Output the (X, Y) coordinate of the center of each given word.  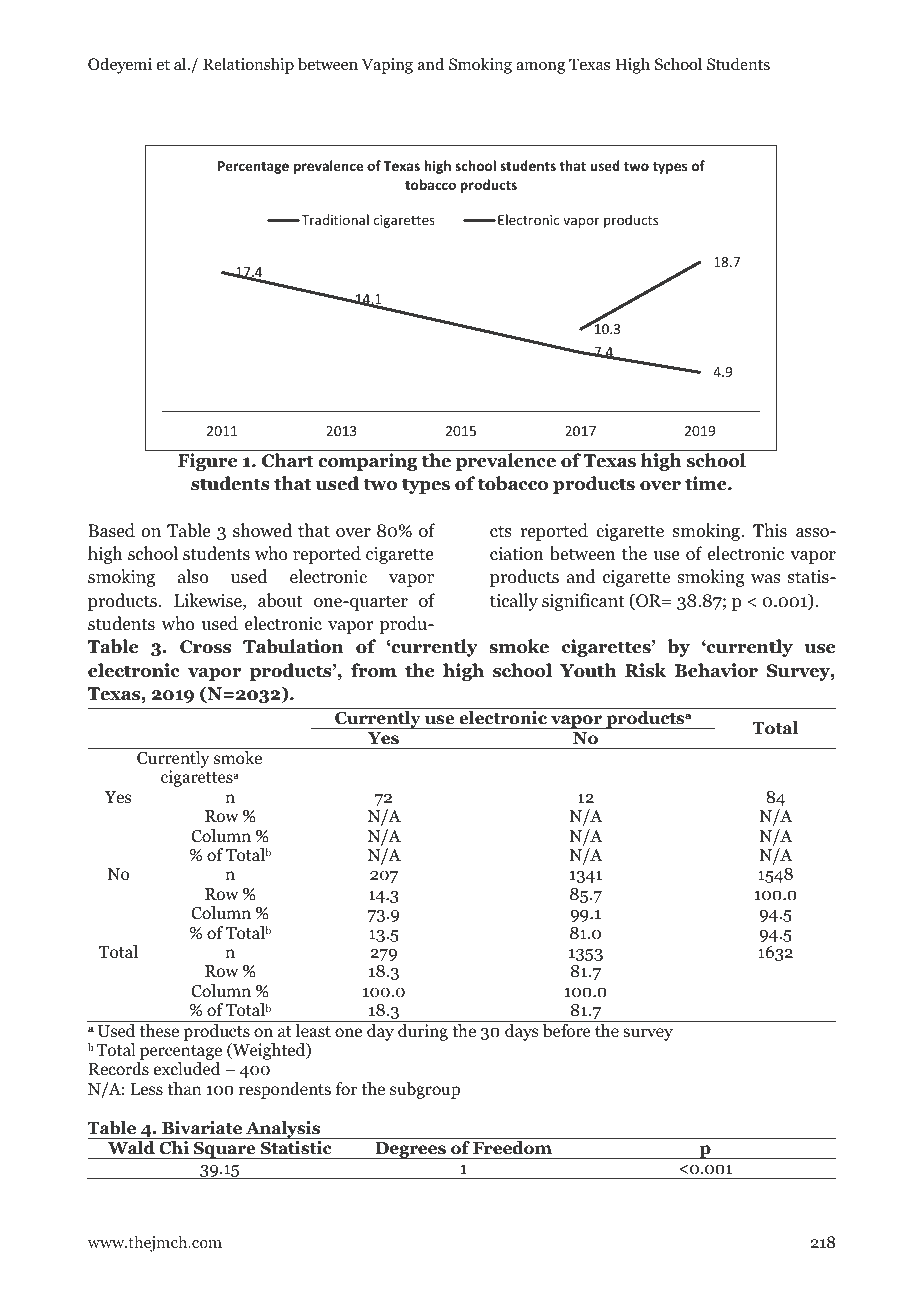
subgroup (425, 1090)
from (374, 670)
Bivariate (202, 1128)
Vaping (387, 66)
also (193, 576)
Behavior (716, 670)
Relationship (248, 65)
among (540, 68)
